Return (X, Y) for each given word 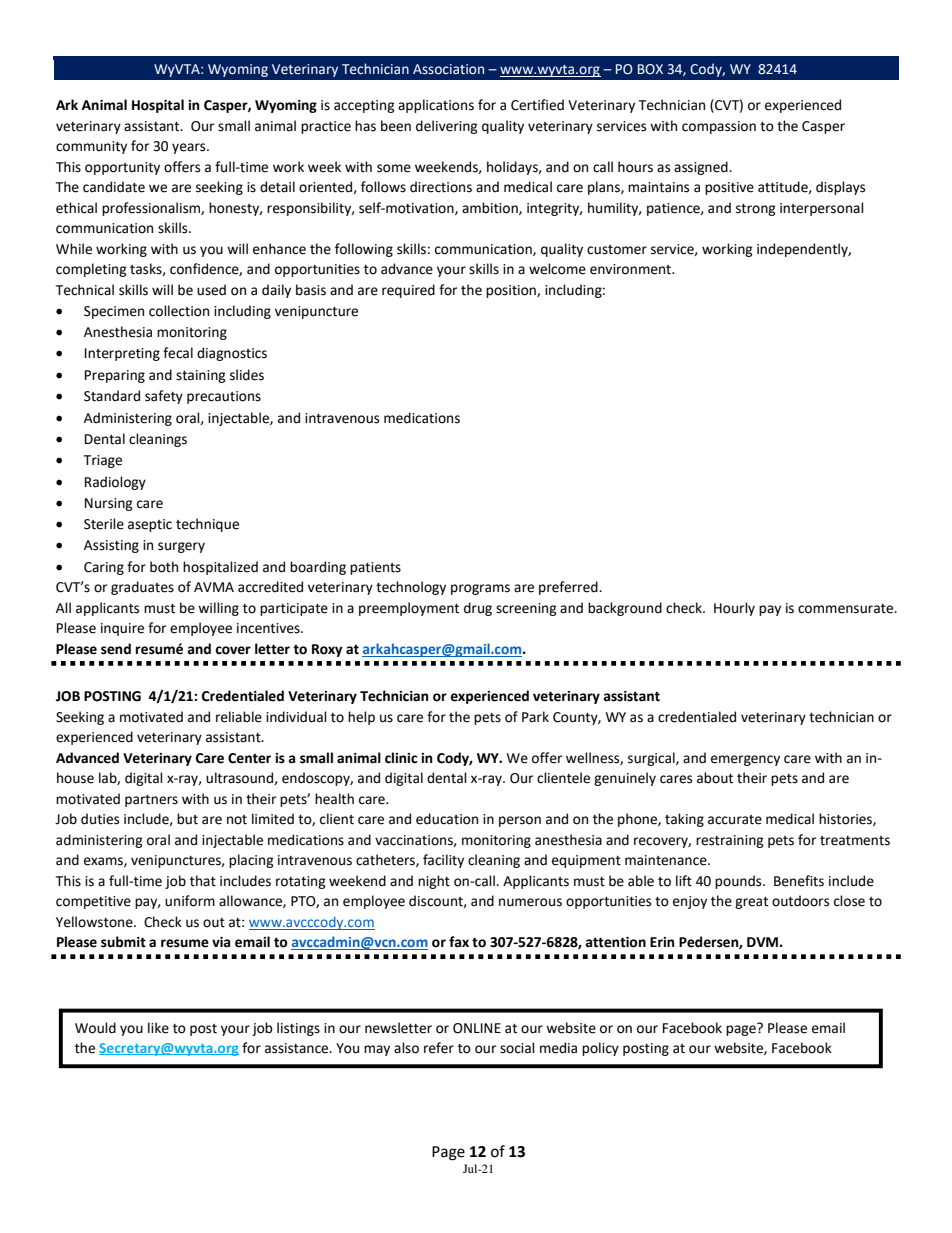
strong (756, 210)
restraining (730, 841)
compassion (719, 127)
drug (478, 609)
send (116, 649)
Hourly (734, 609)
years (190, 148)
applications (436, 106)
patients (375, 568)
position (512, 291)
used (211, 290)
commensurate (846, 609)
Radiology (115, 483)
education (447, 819)
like (158, 1028)
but (187, 819)
